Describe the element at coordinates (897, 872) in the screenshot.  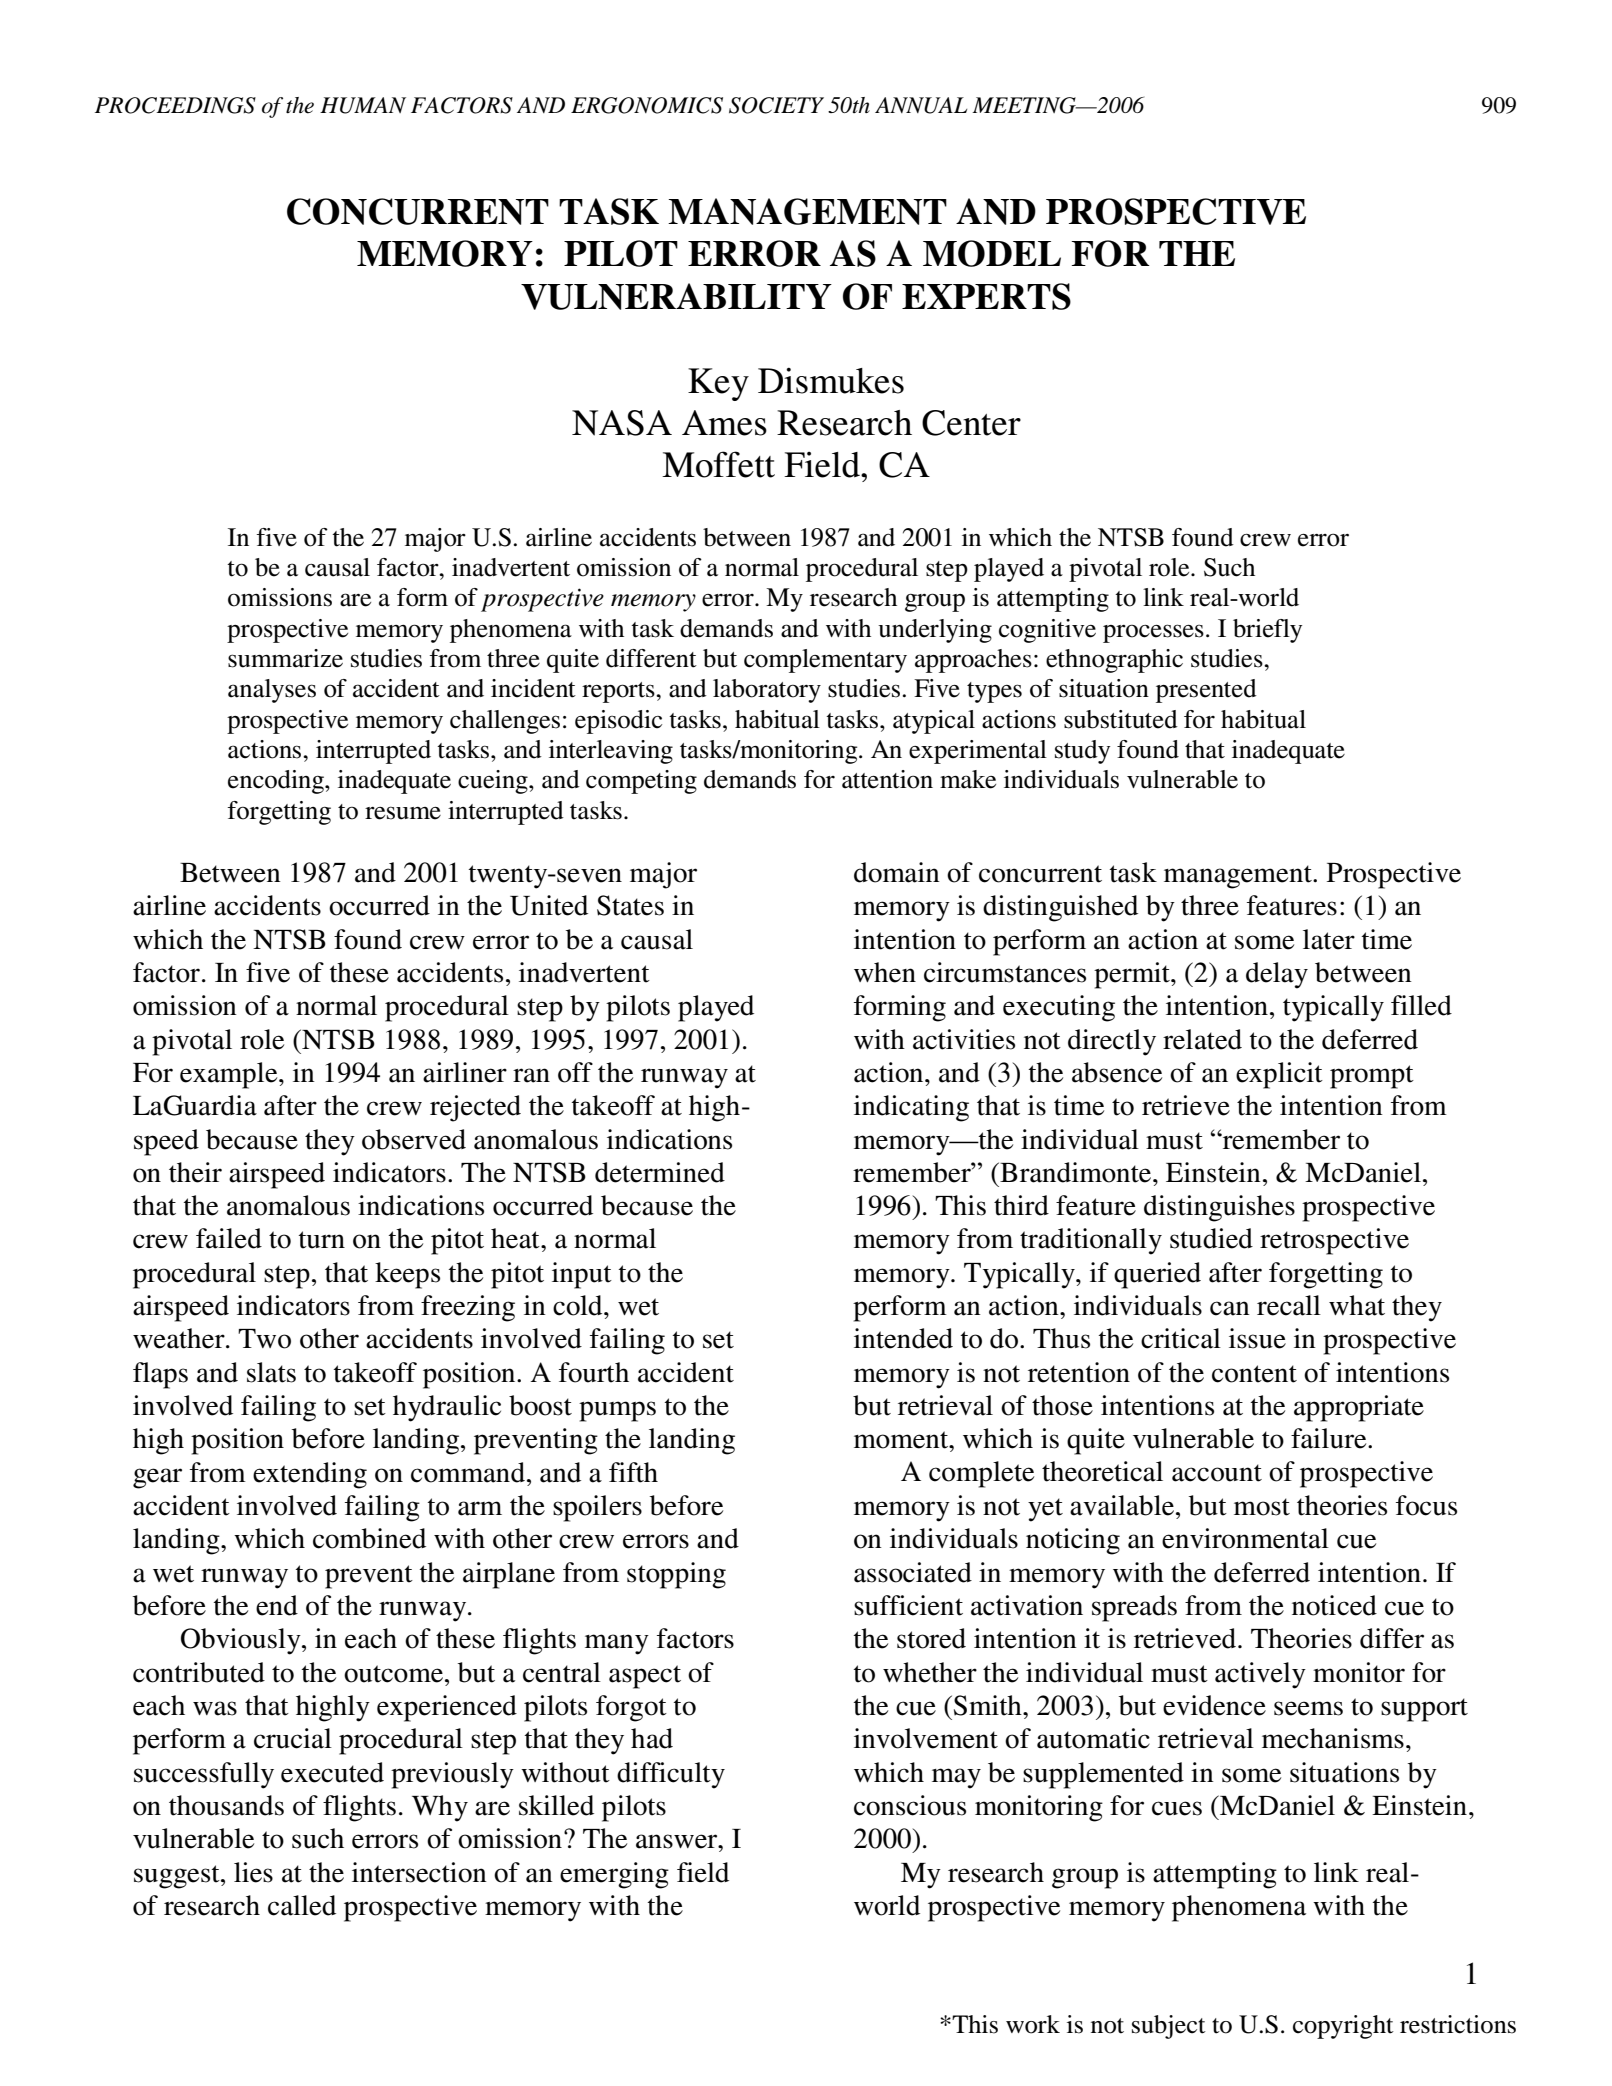
I see `domain` at that location.
